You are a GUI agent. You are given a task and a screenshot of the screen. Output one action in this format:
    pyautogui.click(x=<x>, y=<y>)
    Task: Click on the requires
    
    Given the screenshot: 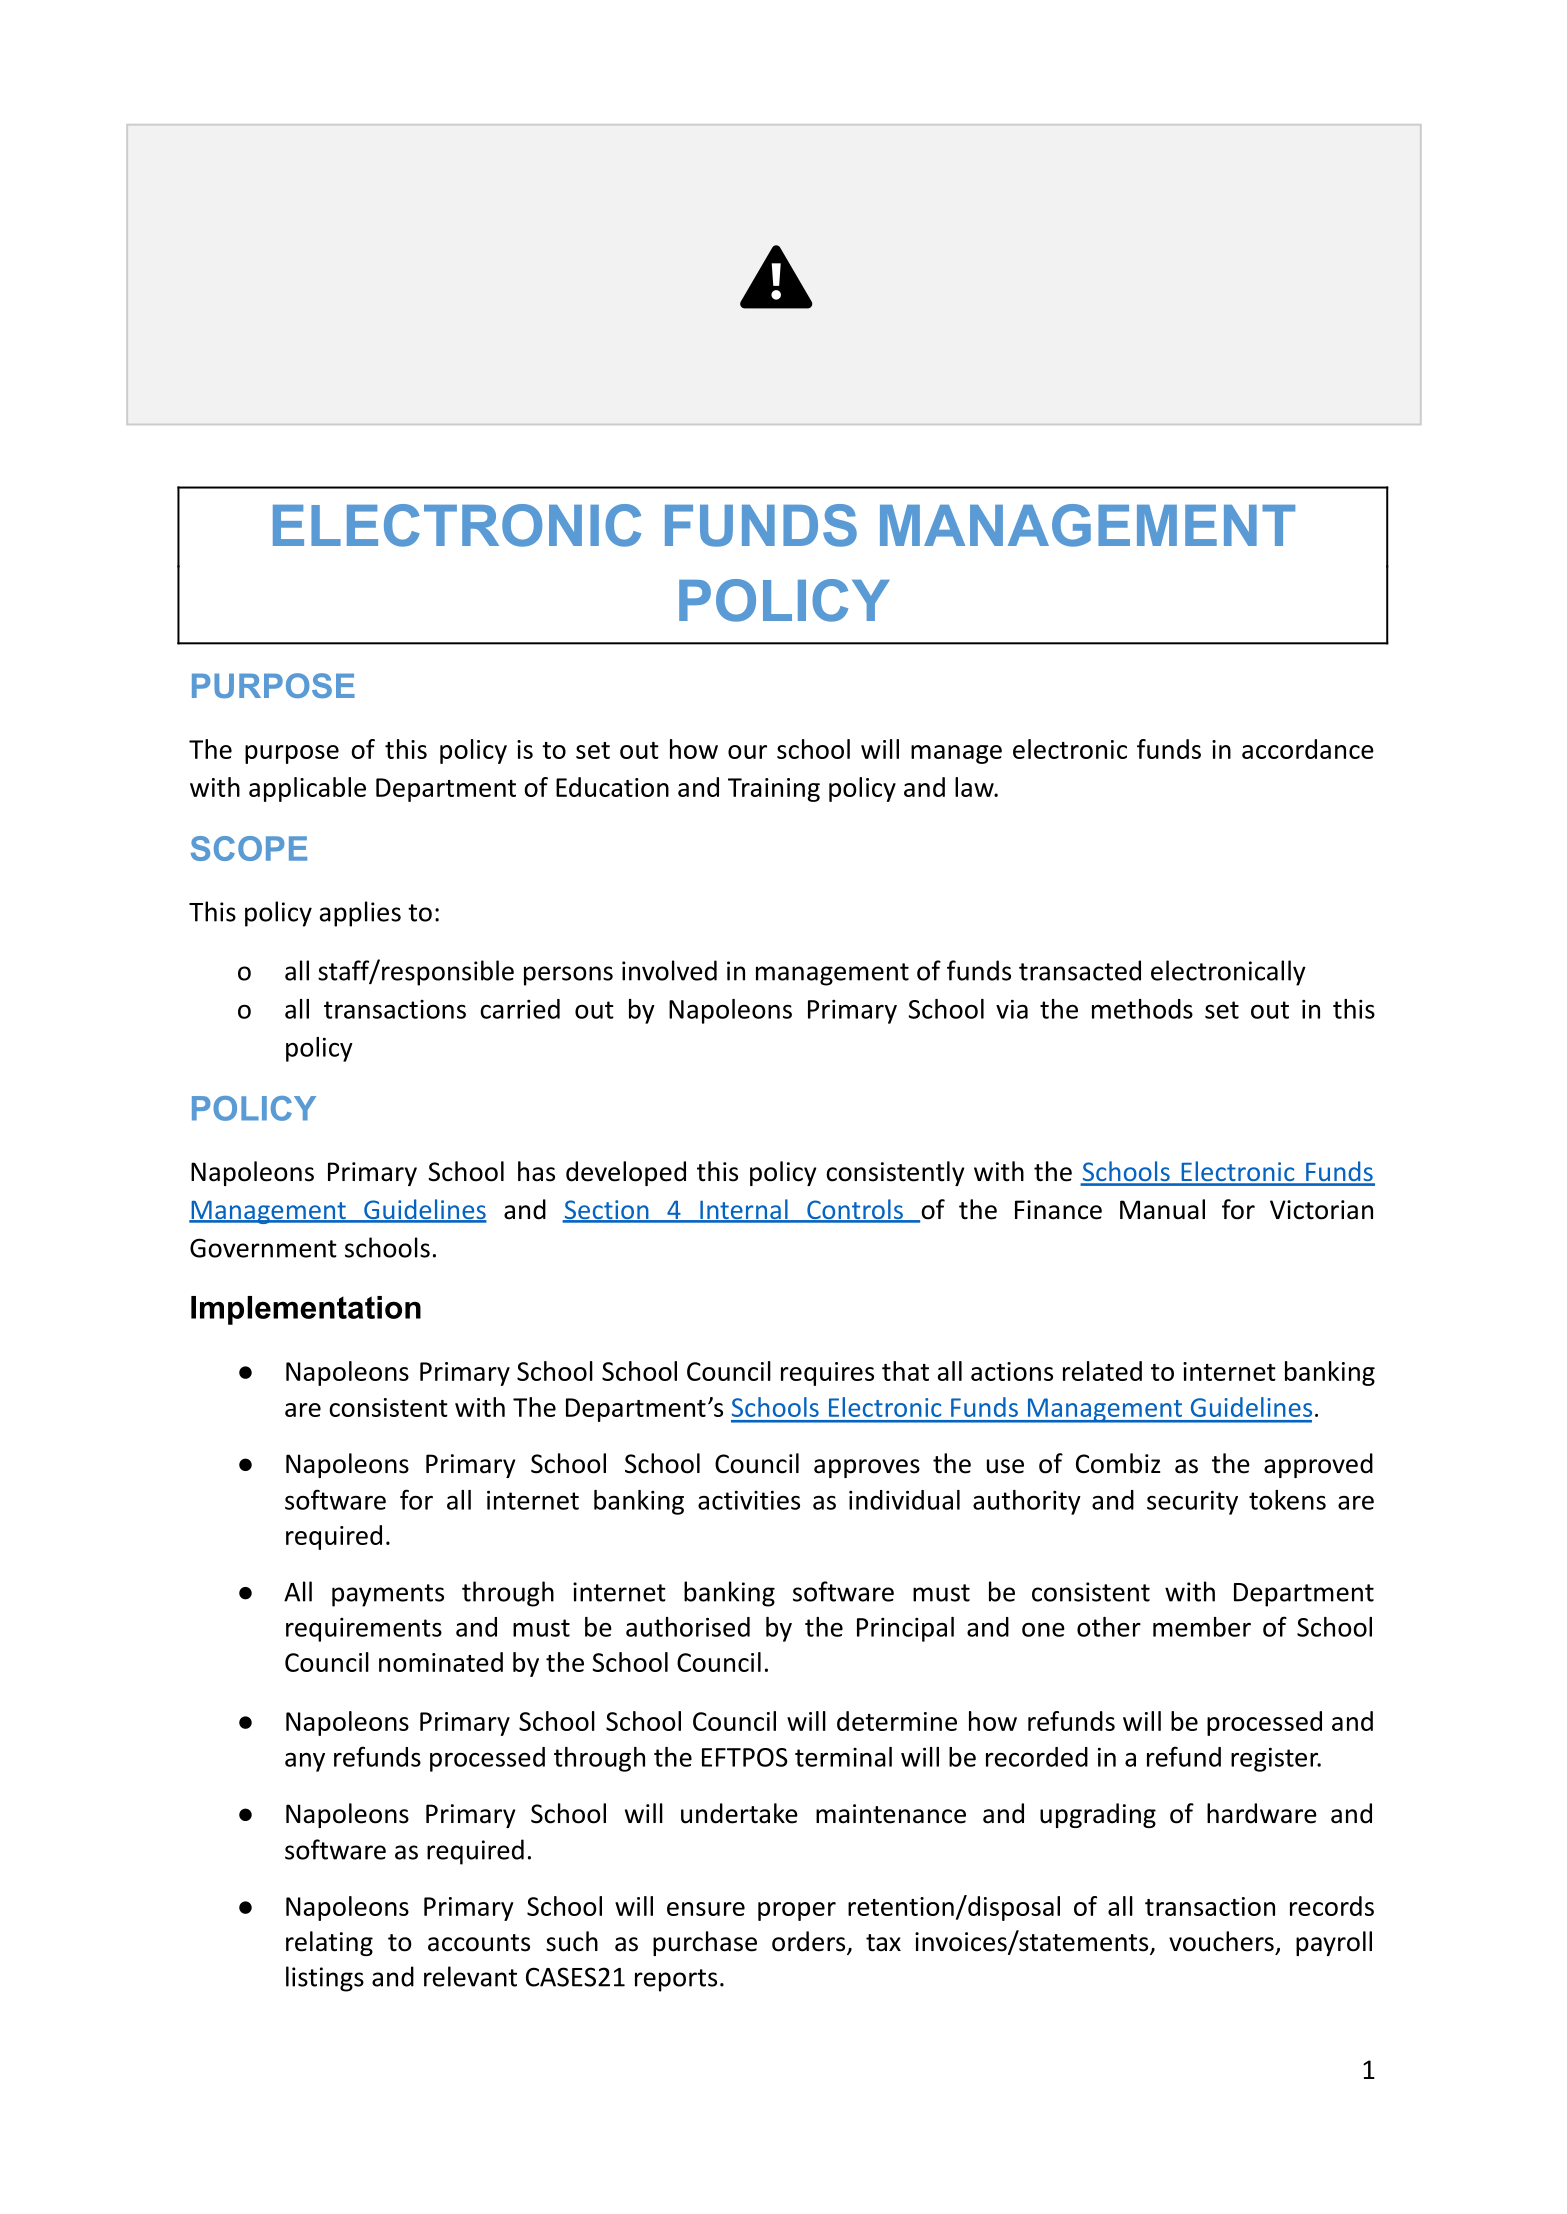 What is the action you would take?
    pyautogui.click(x=827, y=1374)
